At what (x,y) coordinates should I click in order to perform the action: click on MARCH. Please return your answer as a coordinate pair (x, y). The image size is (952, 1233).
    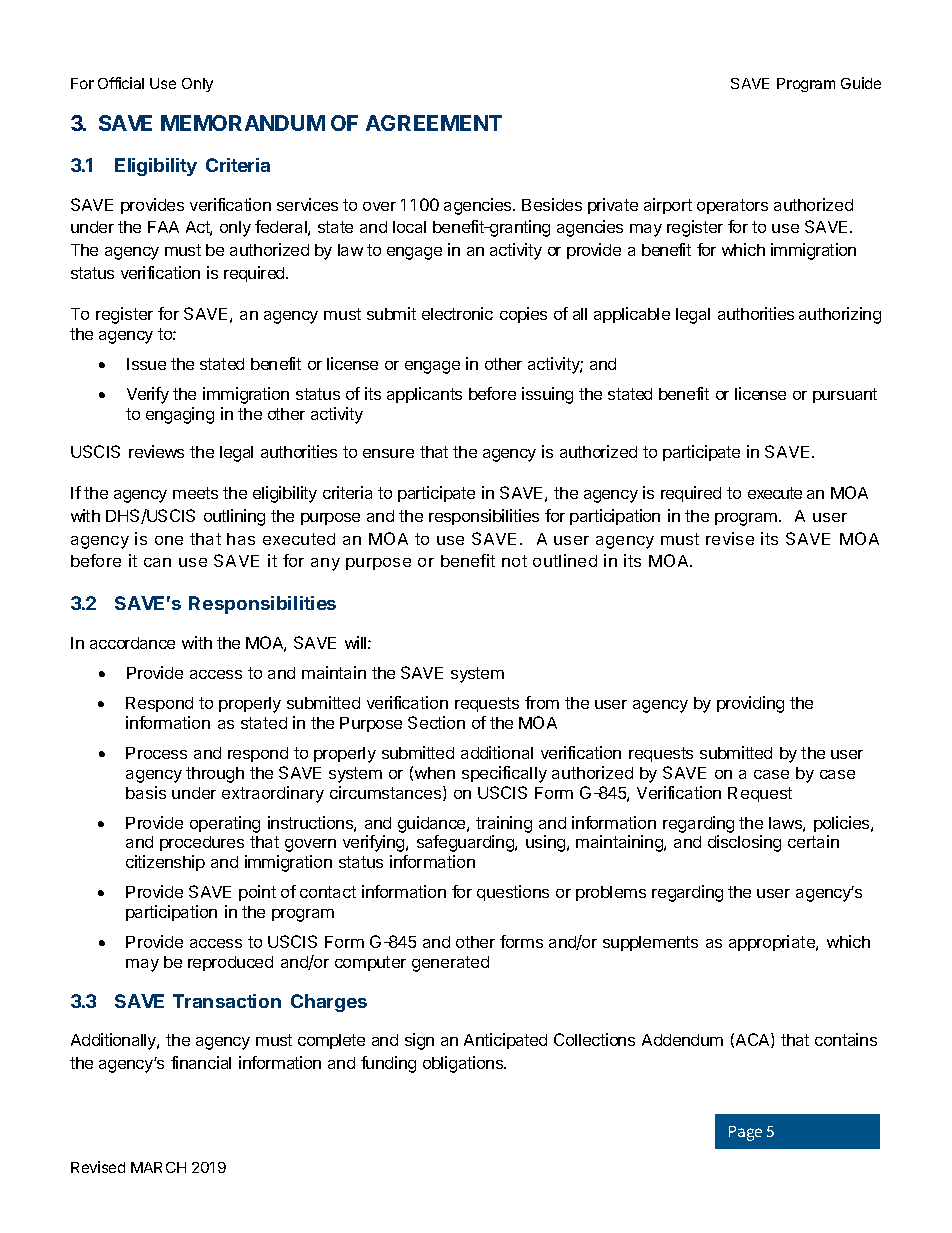
    Looking at the image, I should click on (158, 1167).
